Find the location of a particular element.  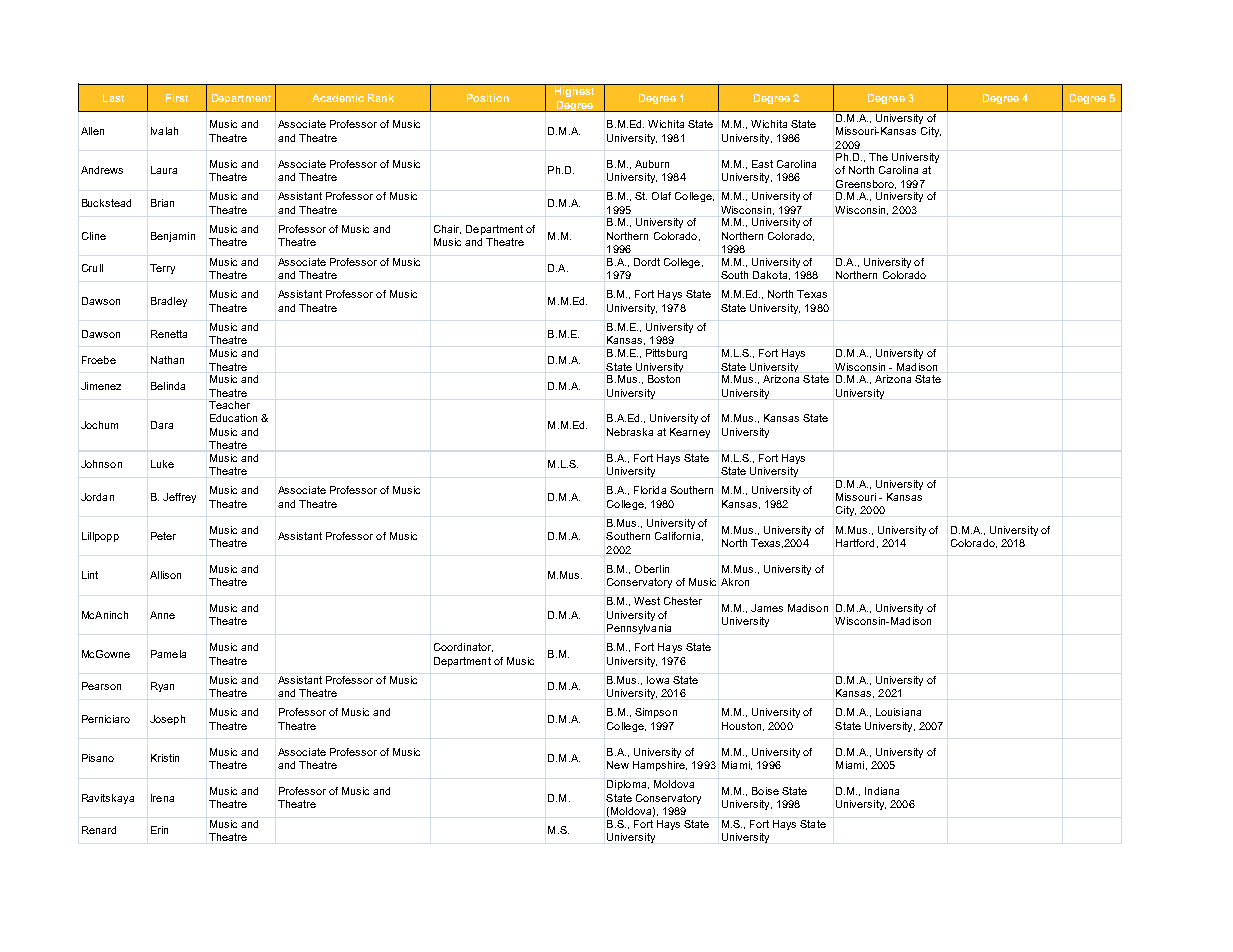

First is located at coordinates (177, 98).
